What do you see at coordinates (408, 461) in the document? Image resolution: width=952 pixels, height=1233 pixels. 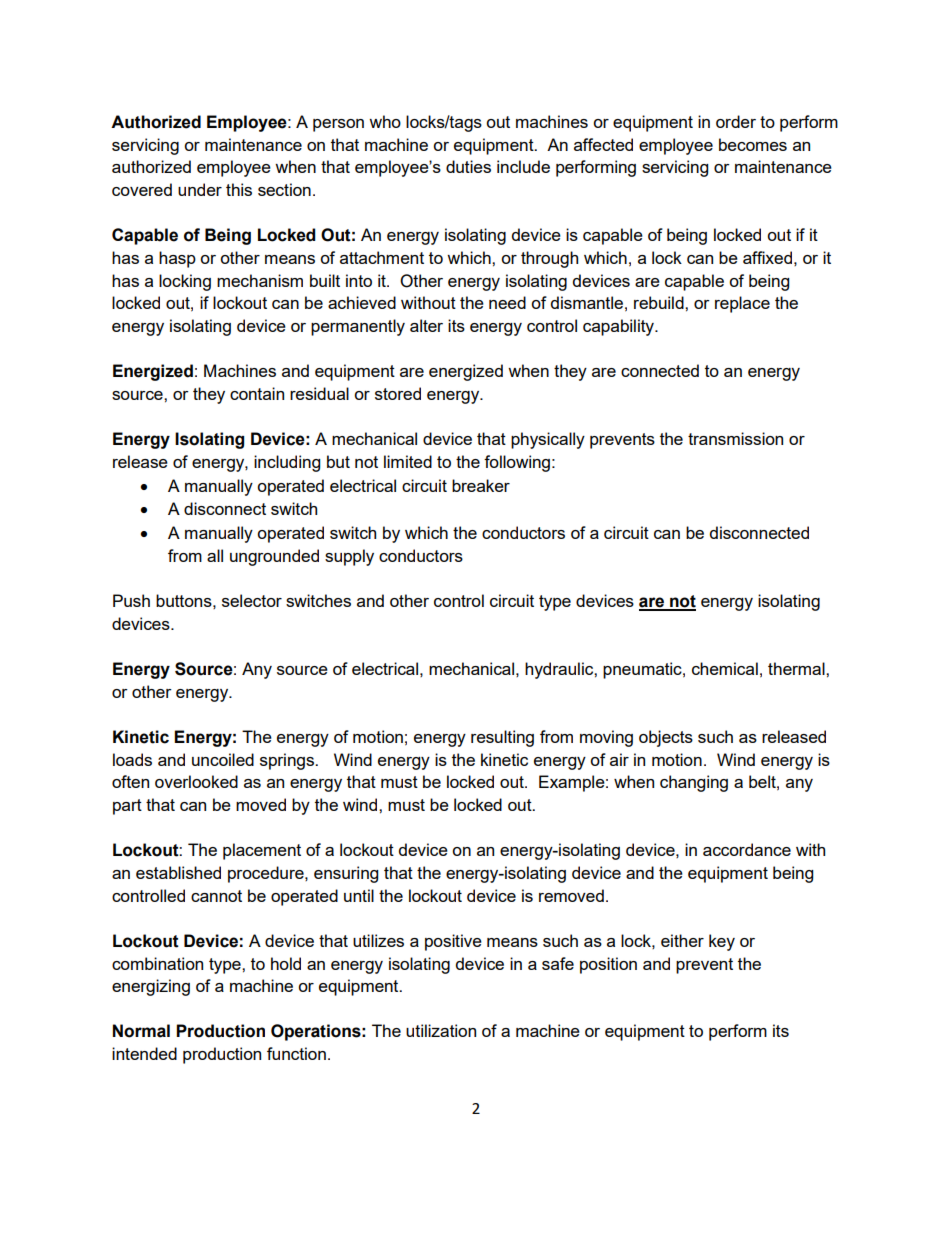 I see `limited` at bounding box center [408, 461].
